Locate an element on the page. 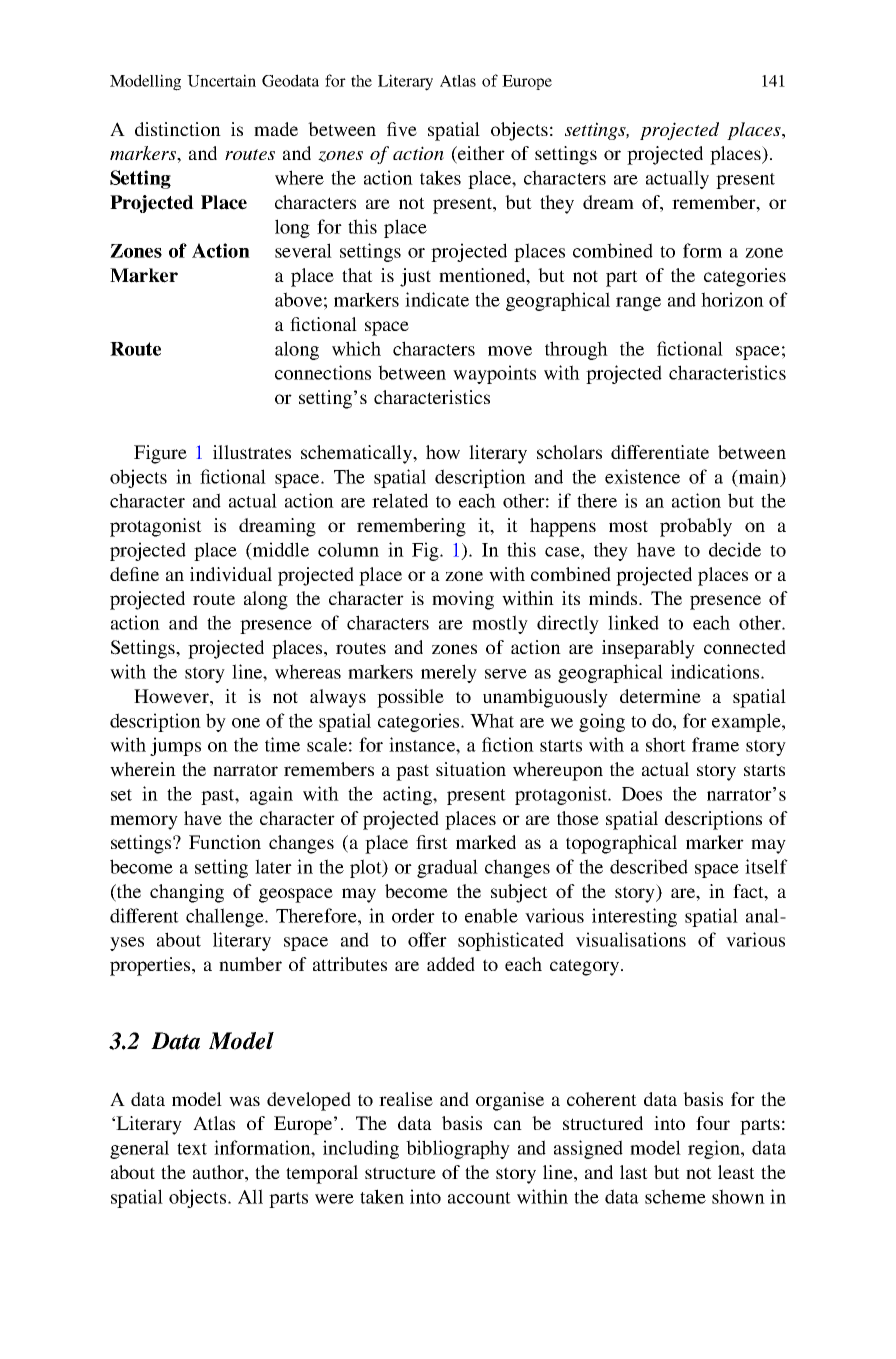 The width and height of the document is (896, 1359). existence is located at coordinates (642, 476).
